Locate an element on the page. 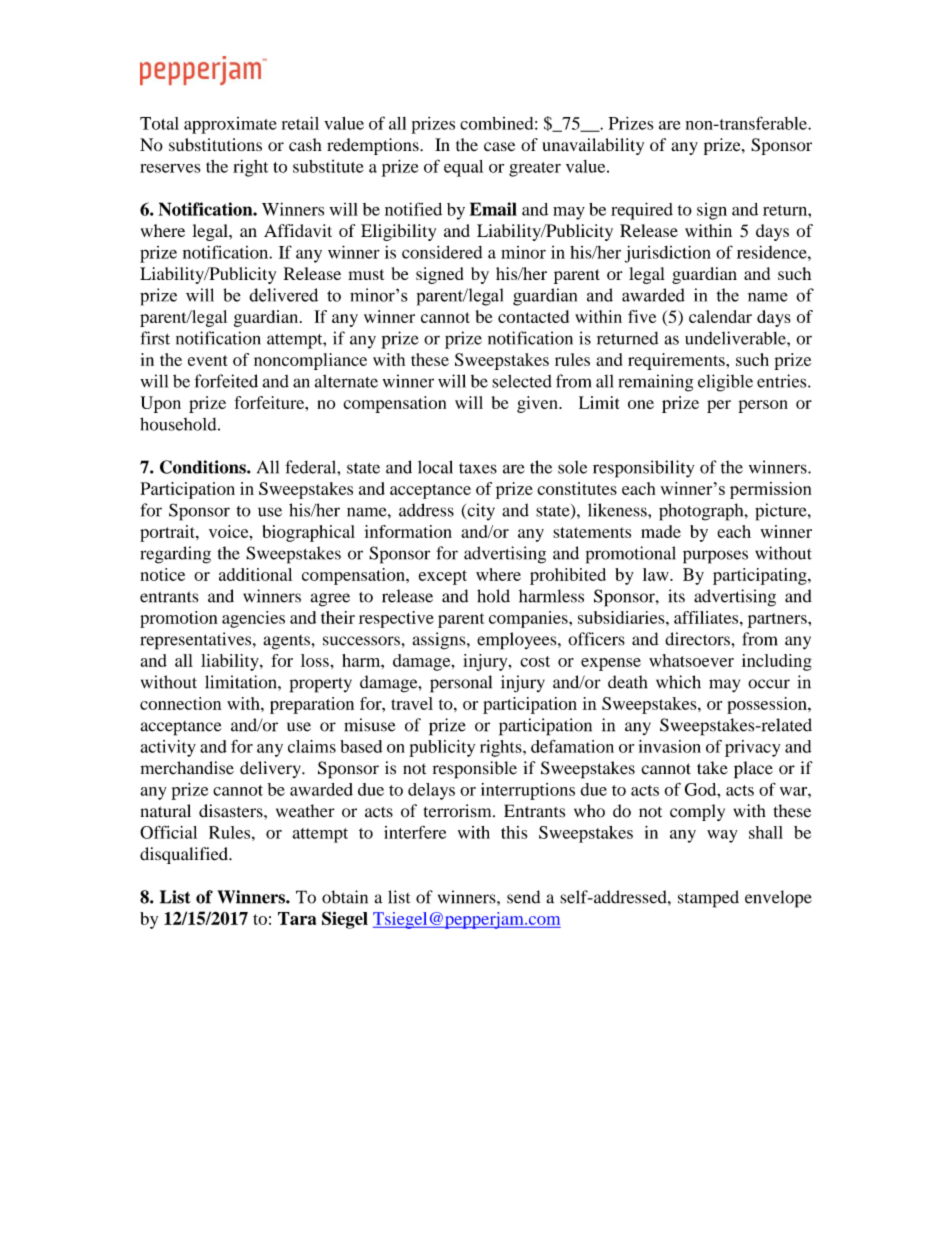 The width and height of the page is (952, 1233). agencies is located at coordinates (253, 619).
